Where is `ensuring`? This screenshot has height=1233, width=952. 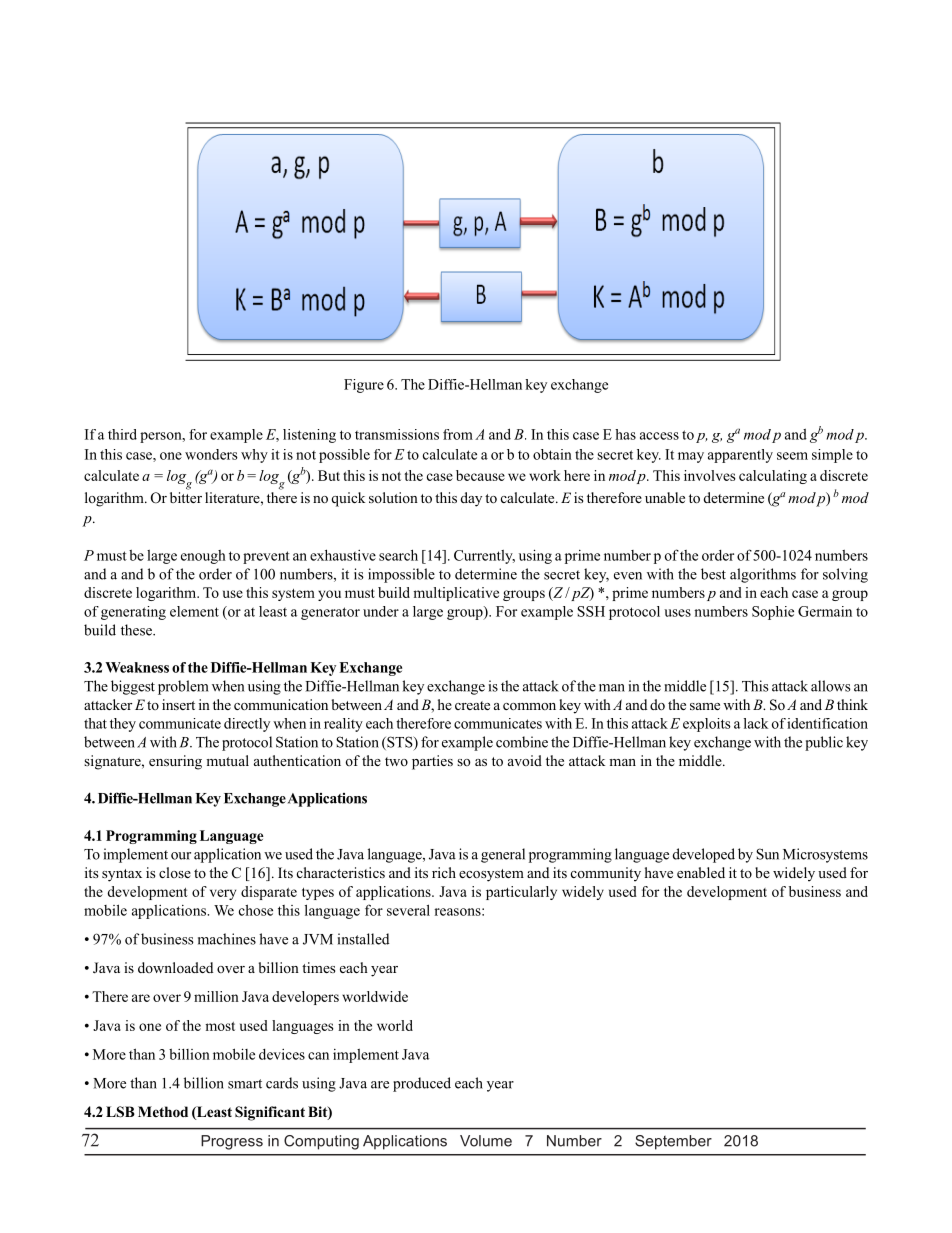
ensuring is located at coordinates (175, 762).
